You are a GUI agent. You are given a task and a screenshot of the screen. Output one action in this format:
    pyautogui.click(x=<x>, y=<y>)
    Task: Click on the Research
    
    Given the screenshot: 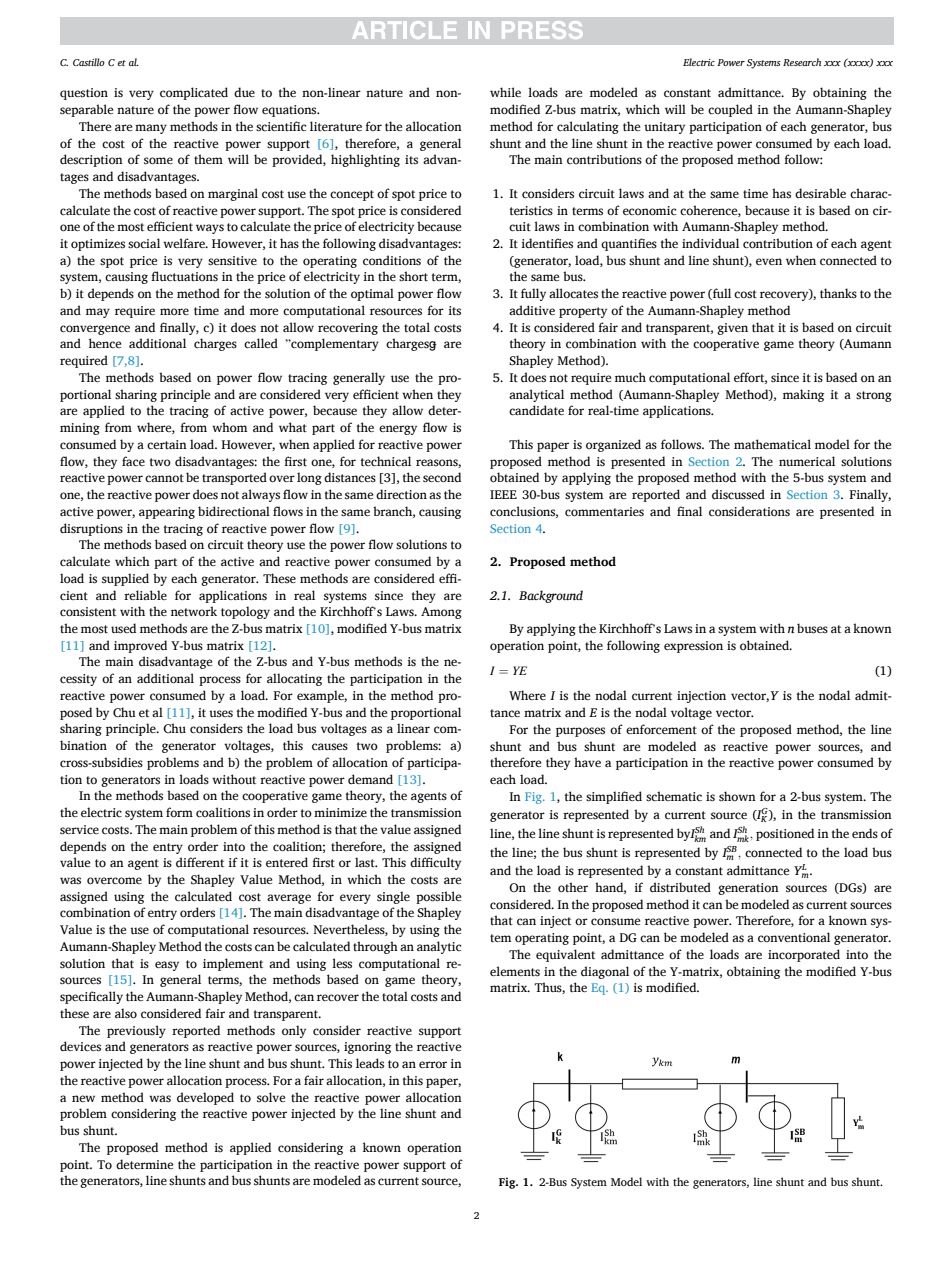 What is the action you would take?
    pyautogui.click(x=802, y=62)
